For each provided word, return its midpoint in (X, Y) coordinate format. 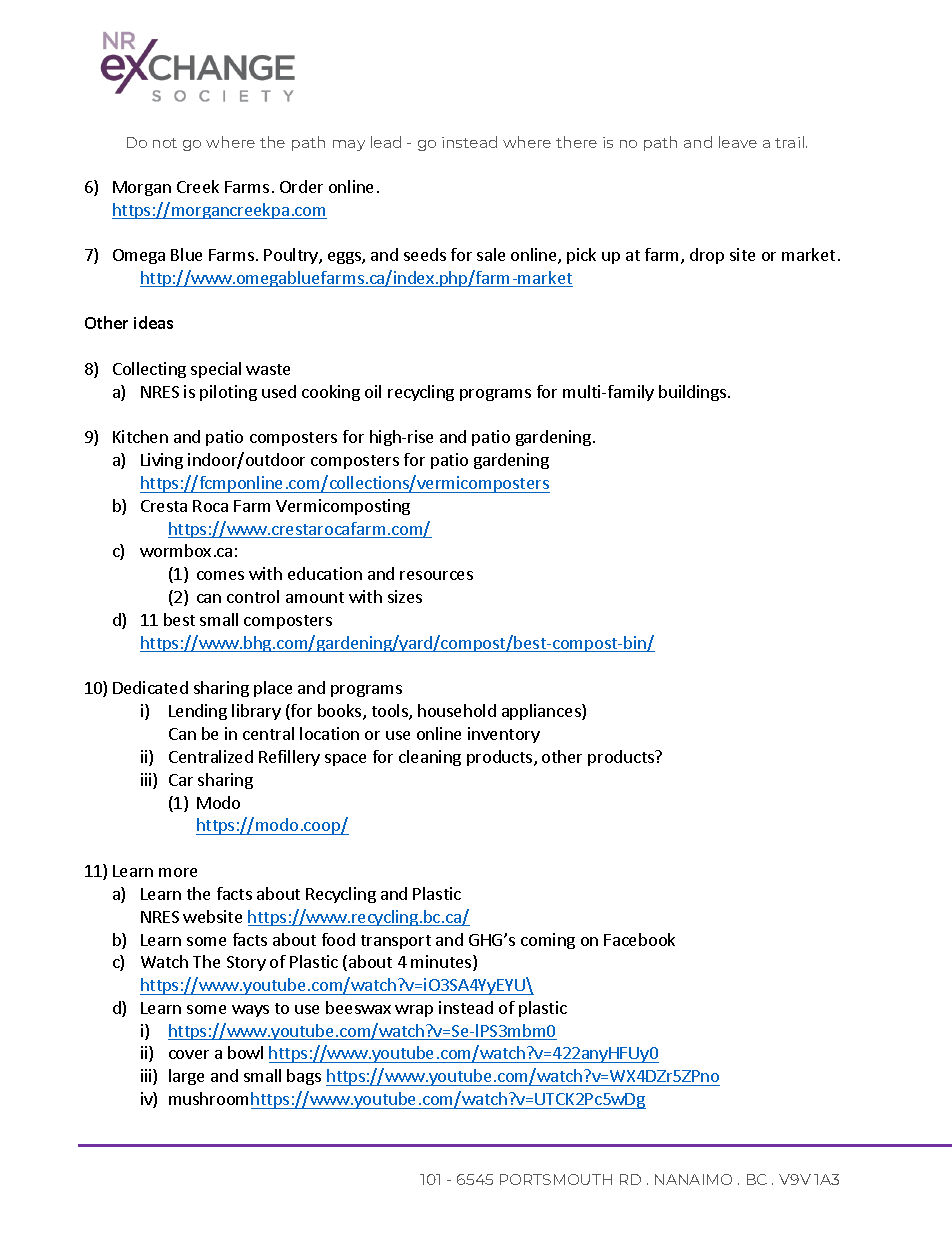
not (165, 143)
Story (246, 963)
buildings (692, 393)
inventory (504, 735)
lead (386, 142)
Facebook (639, 939)
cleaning (430, 758)
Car (181, 780)
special (216, 370)
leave (738, 142)
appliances (542, 712)
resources (436, 575)
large (186, 1077)
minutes (442, 963)
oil (373, 391)
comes (220, 575)
